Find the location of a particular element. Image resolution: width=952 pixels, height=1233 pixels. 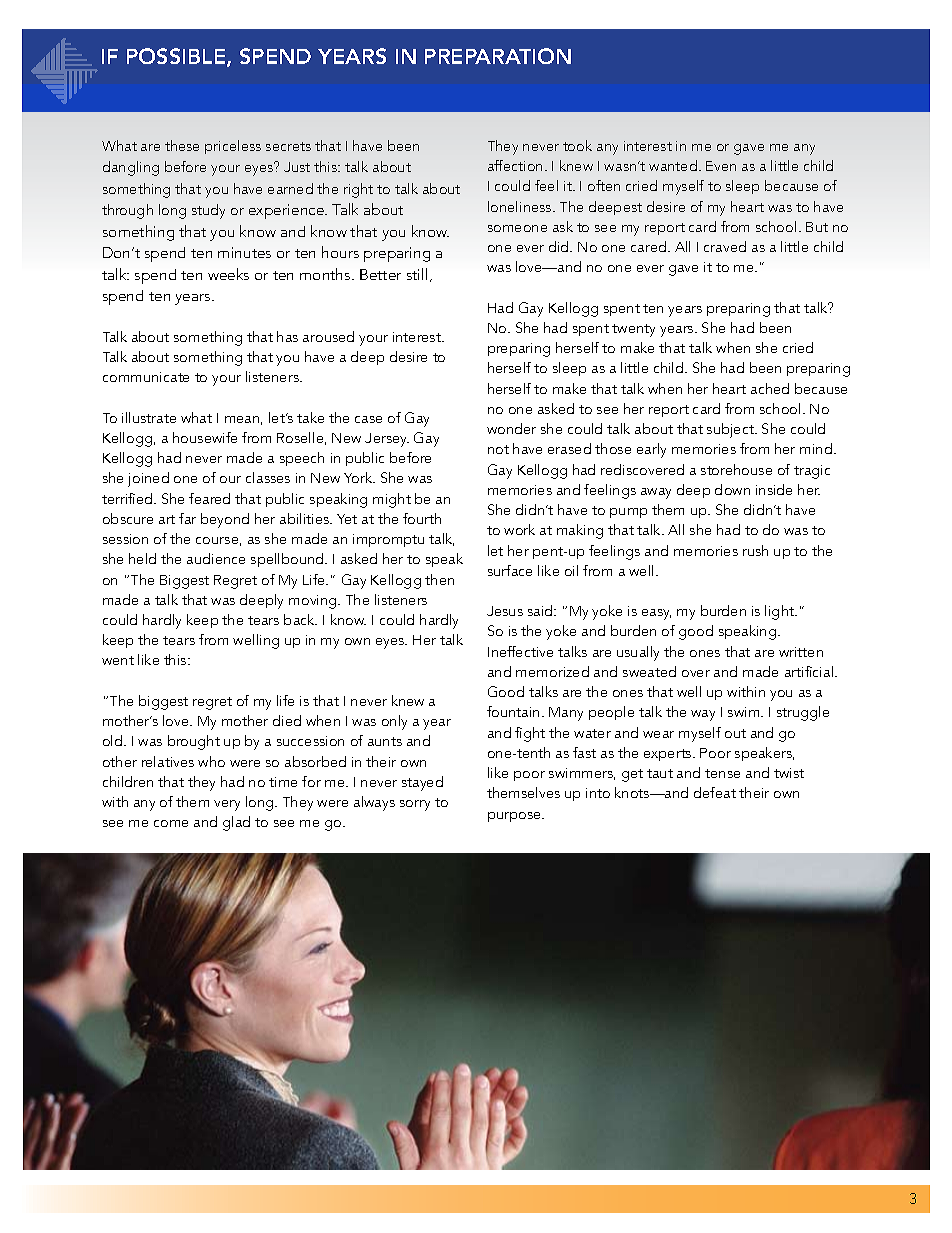

craved is located at coordinates (725, 246).
